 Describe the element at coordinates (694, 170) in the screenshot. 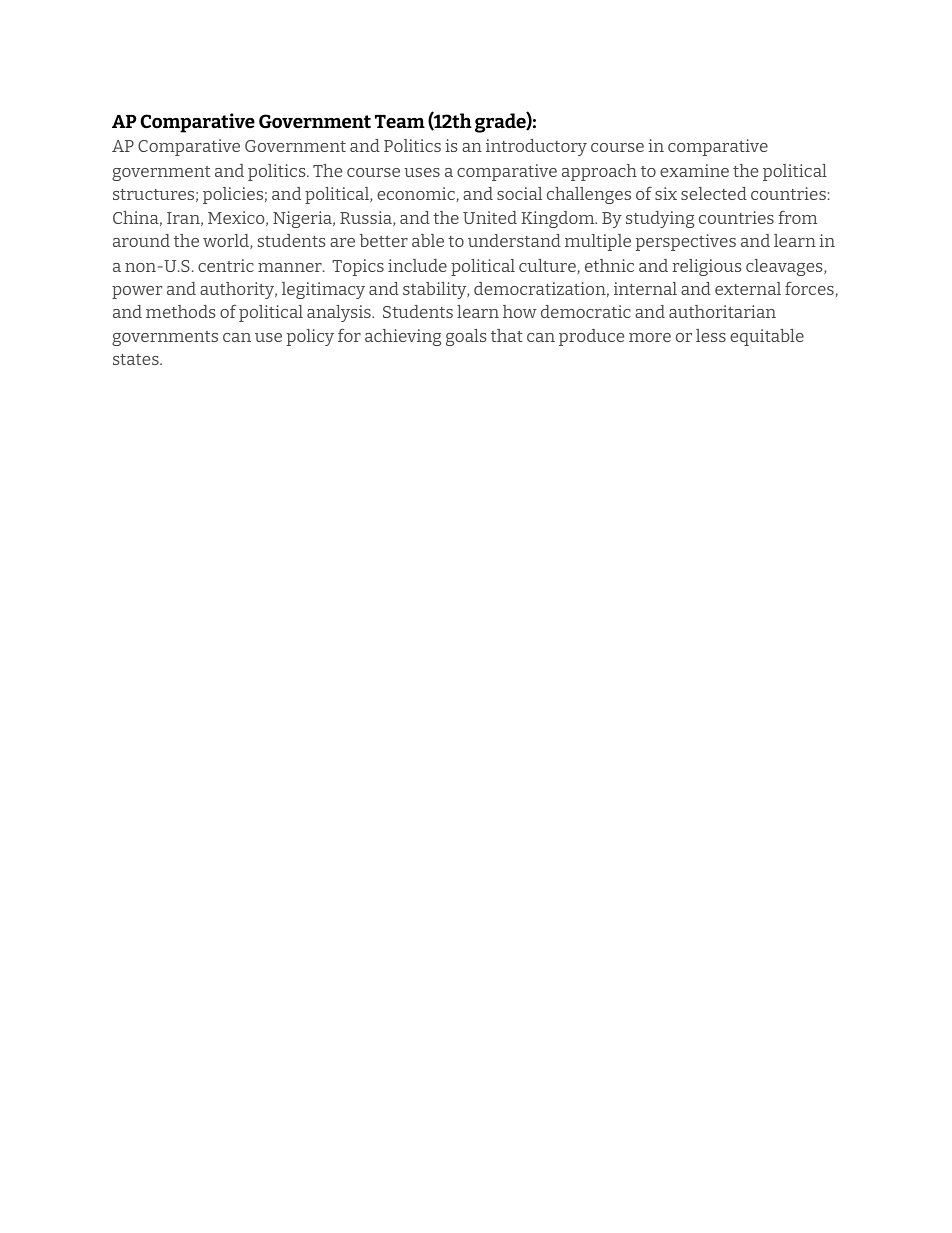

I see `examine` at that location.
